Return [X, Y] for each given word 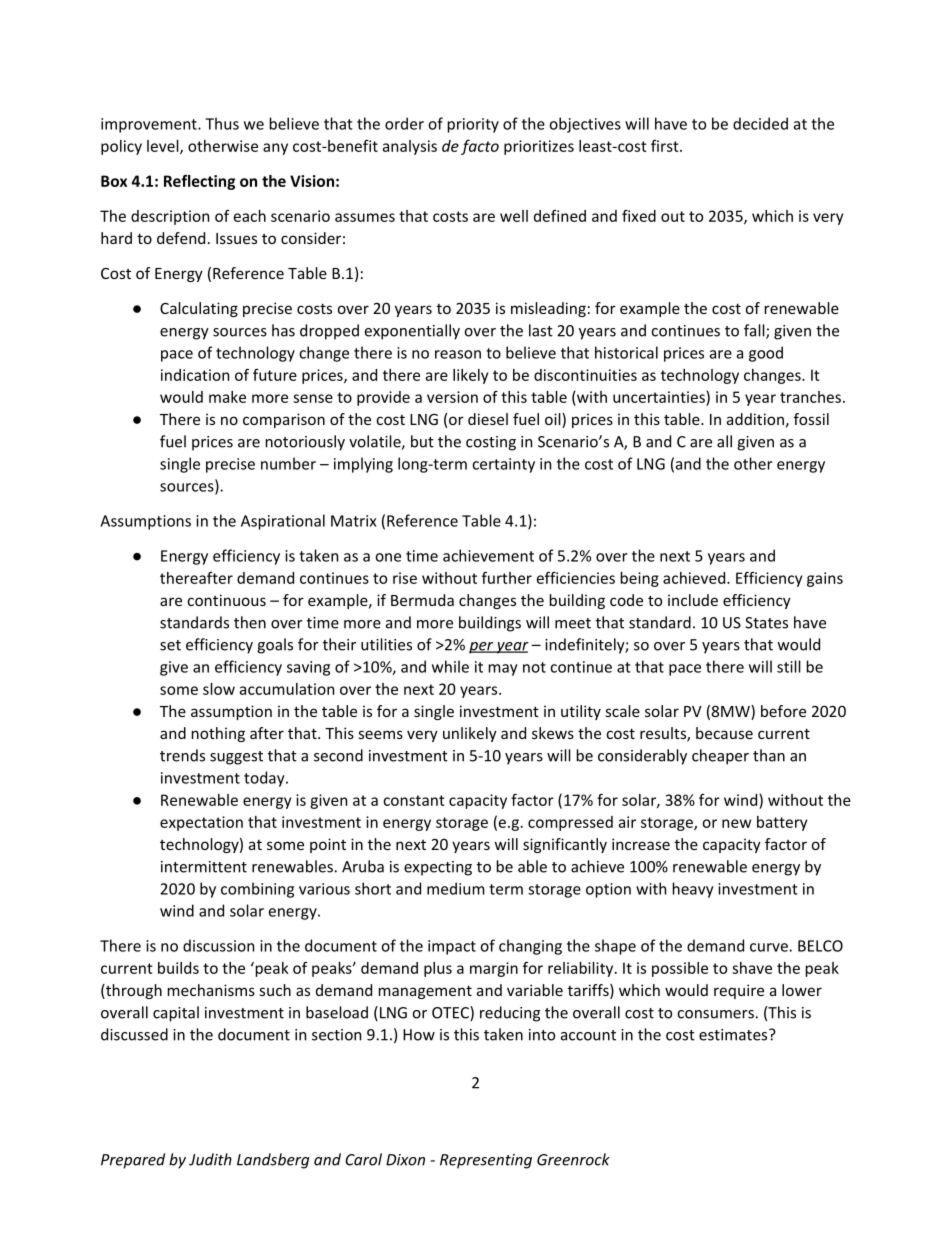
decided [760, 123]
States [766, 623]
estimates [734, 1035]
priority [473, 125]
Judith [210, 1159]
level [164, 147]
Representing [486, 1161]
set [170, 645]
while [450, 666]
